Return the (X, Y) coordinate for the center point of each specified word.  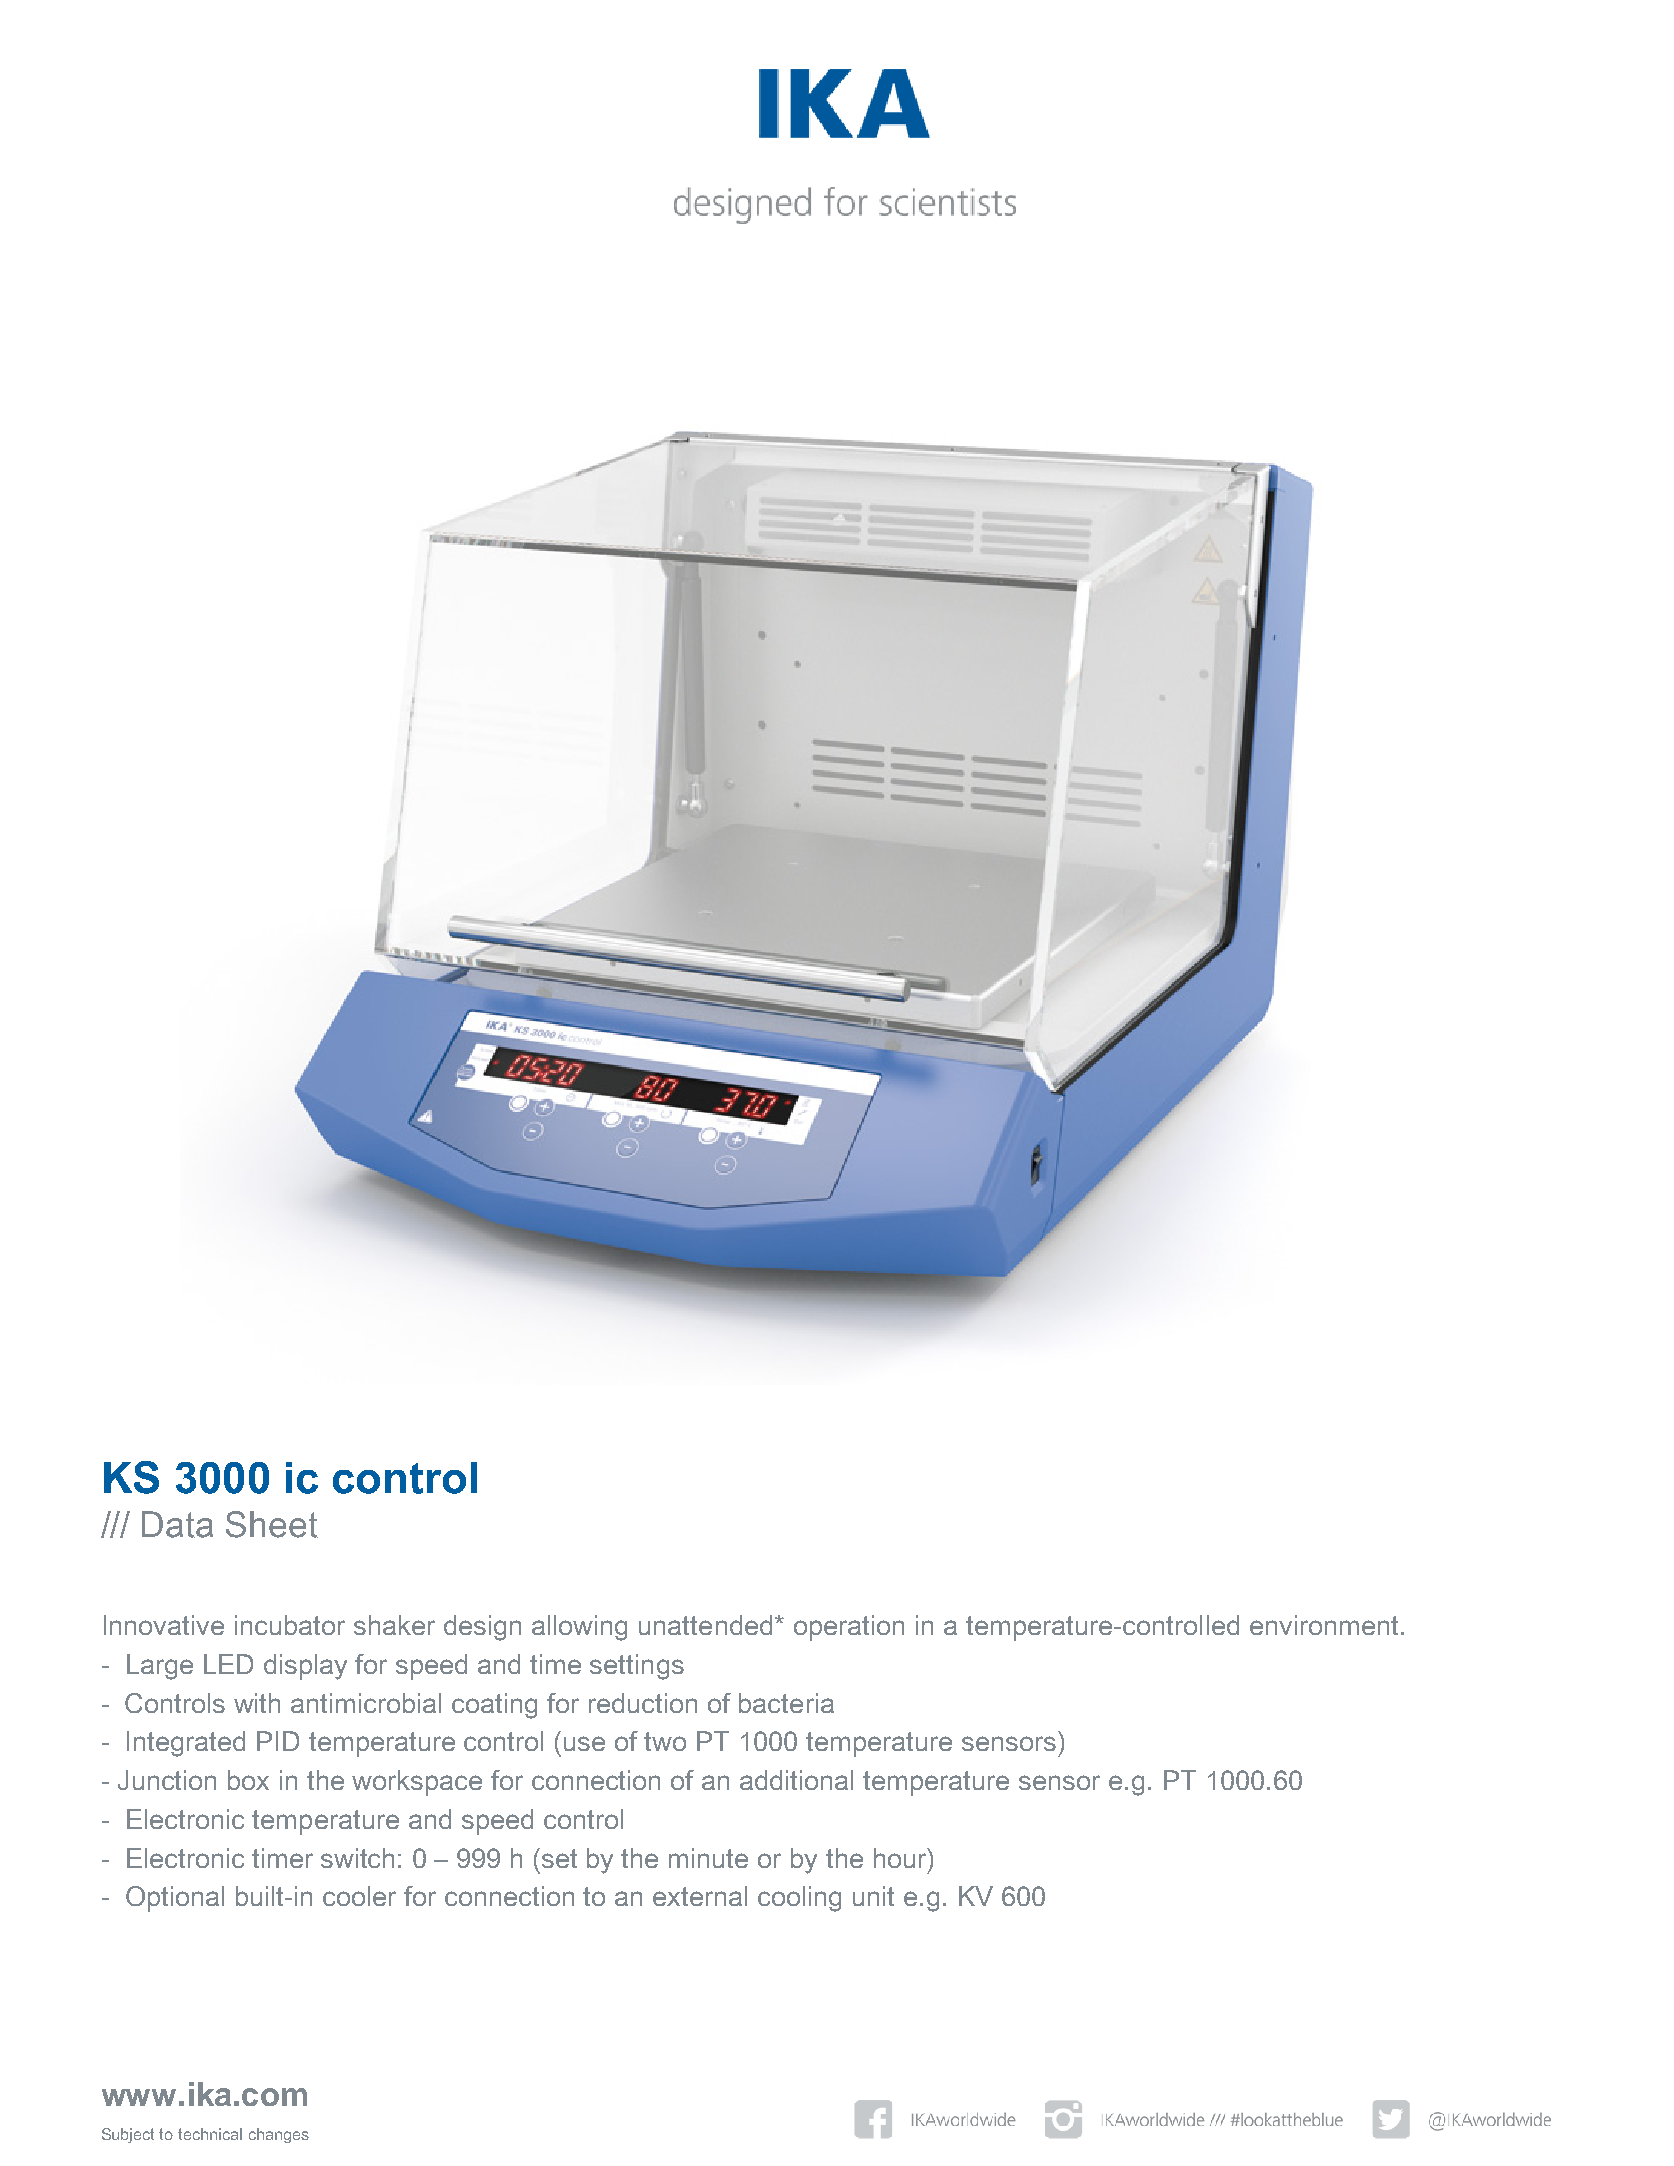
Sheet (272, 1524)
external (700, 1896)
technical (210, 2134)
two (665, 1741)
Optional (175, 1899)
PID (278, 1741)
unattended (705, 1625)
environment (1324, 1625)
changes (279, 2135)
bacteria (786, 1703)
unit (873, 1896)
